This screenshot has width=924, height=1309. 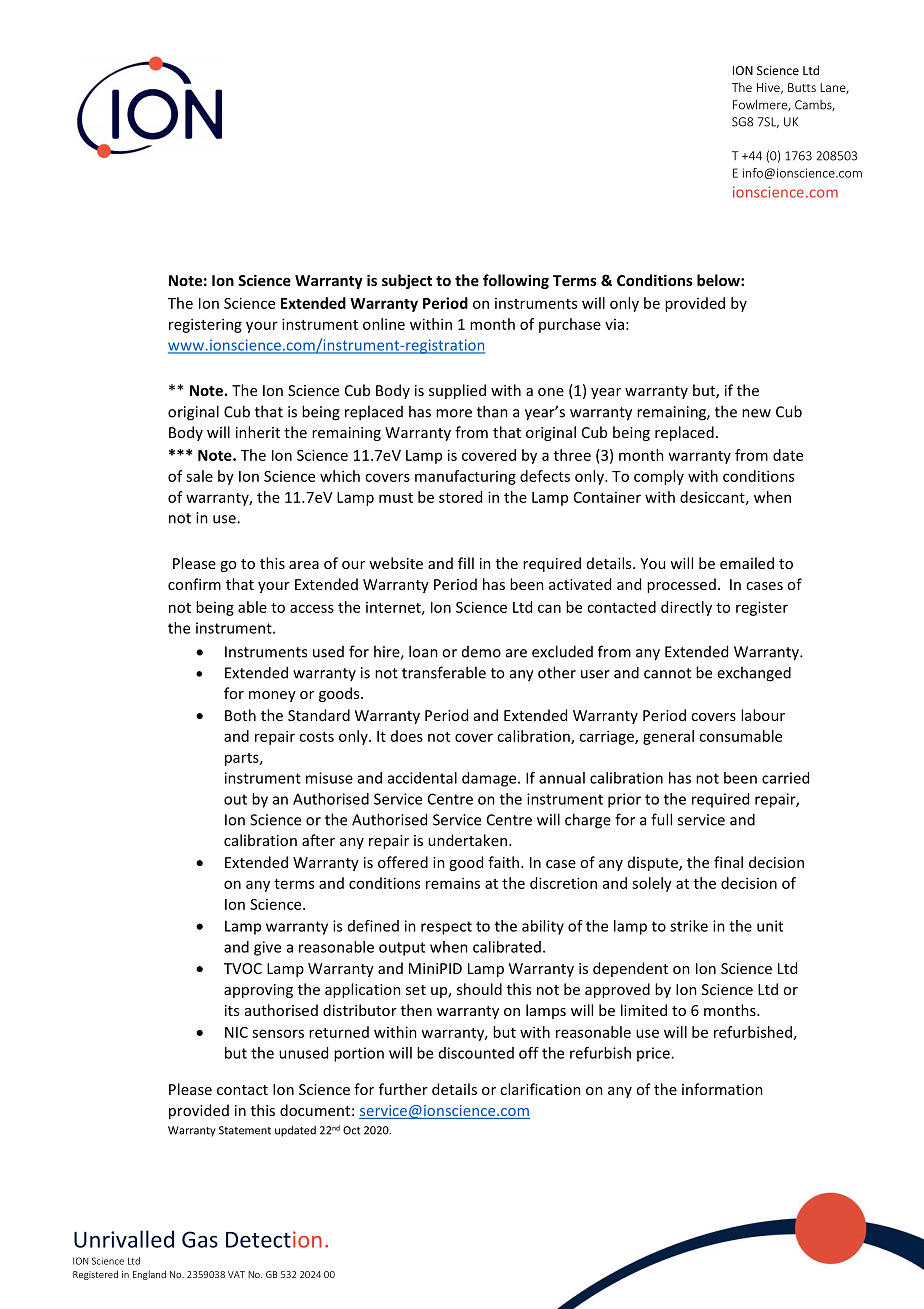 I want to click on Gas, so click(x=200, y=1239).
